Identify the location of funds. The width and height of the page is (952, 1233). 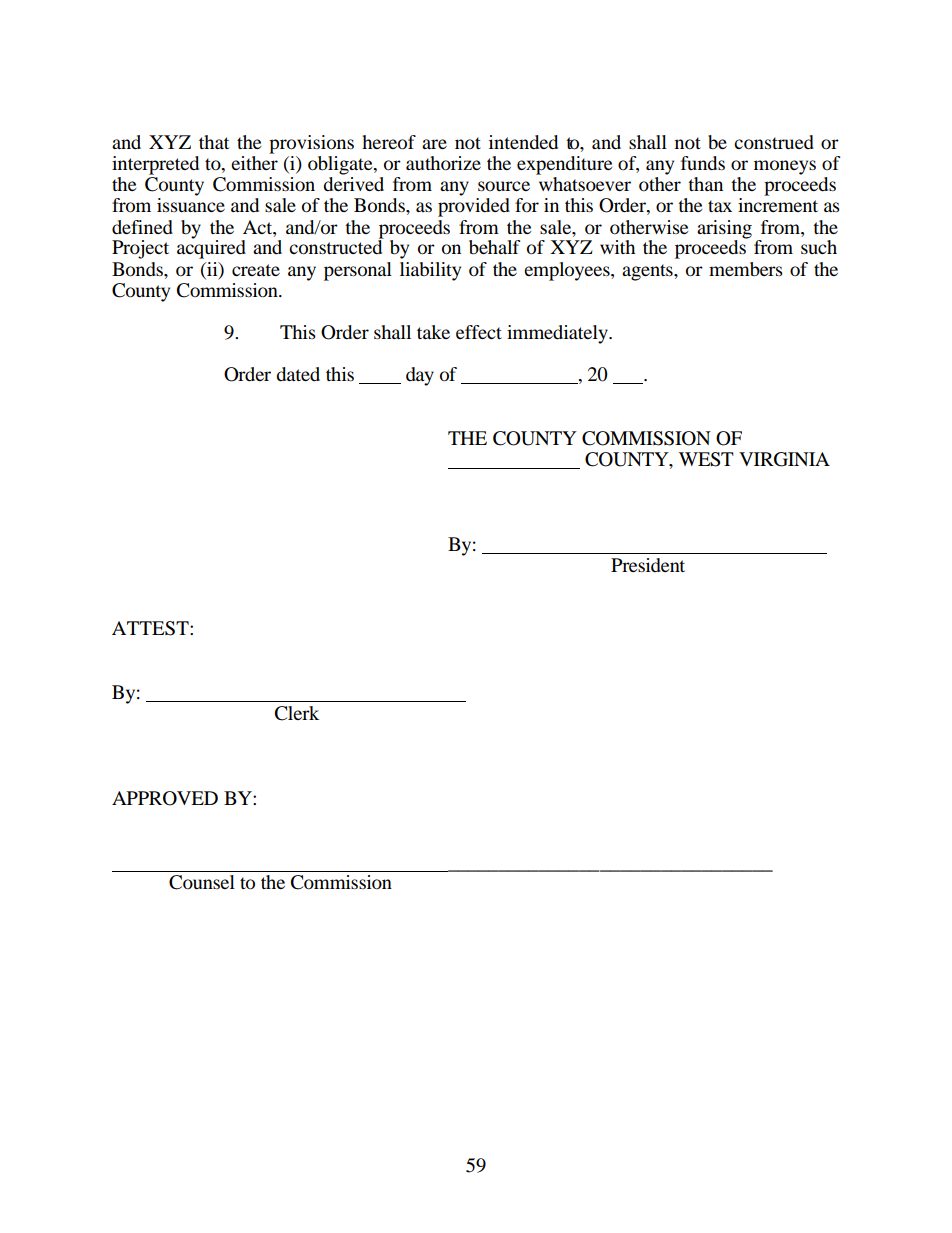
(703, 163).
